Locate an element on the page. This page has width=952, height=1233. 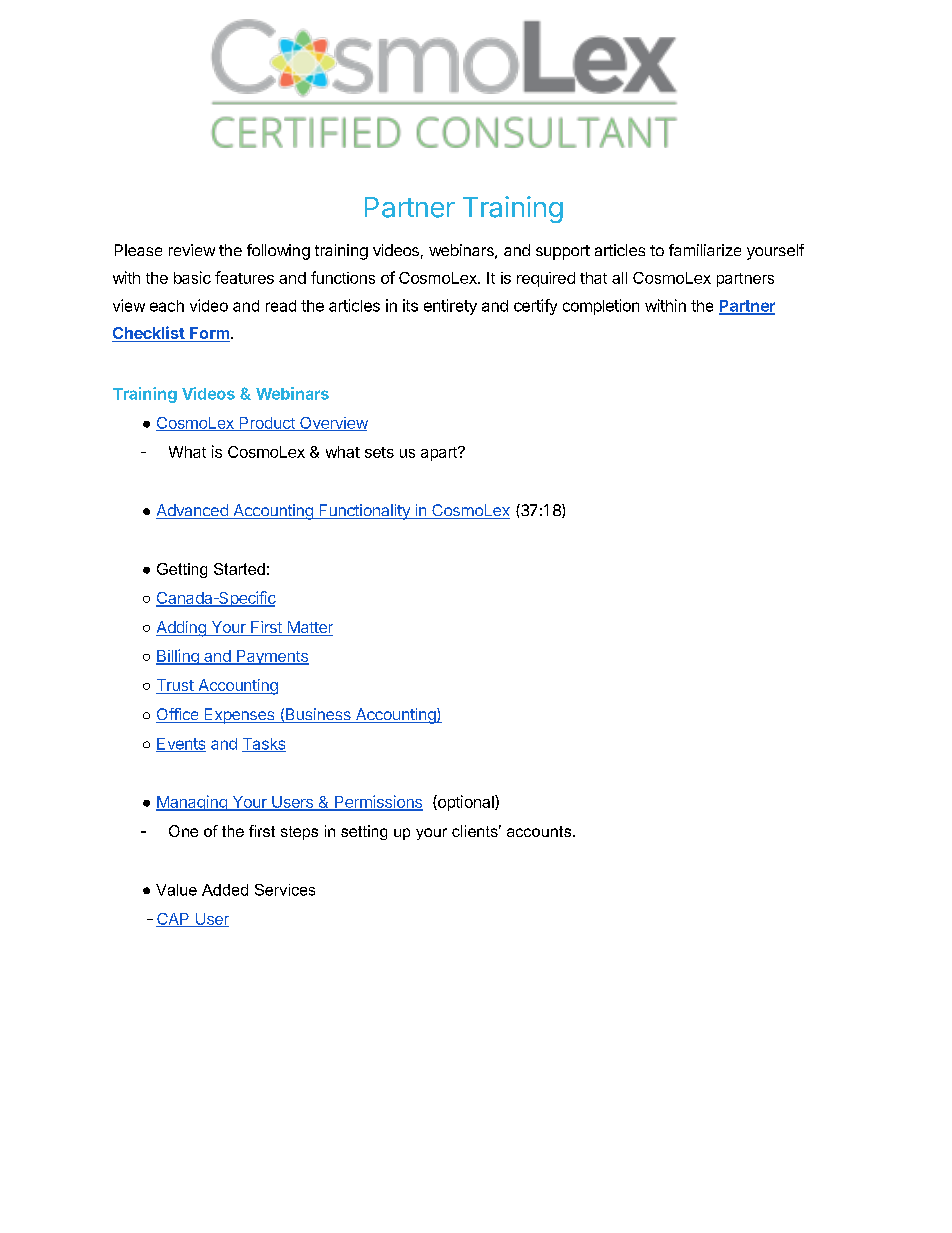
Advanced is located at coordinates (193, 511).
